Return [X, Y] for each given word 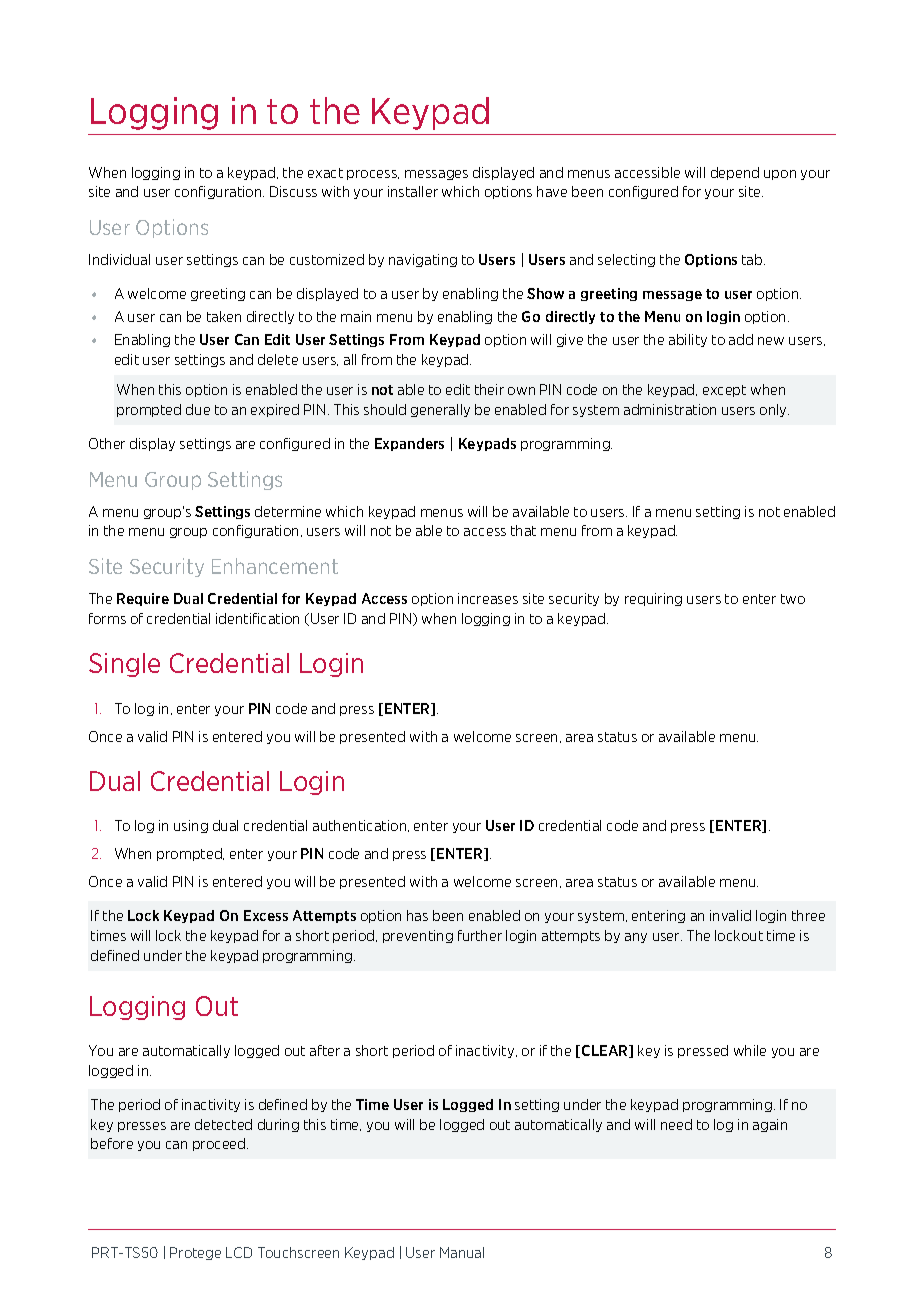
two [793, 599]
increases [488, 598]
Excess [266, 915]
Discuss [293, 191]
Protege [195, 1253]
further [480, 935]
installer [413, 191]
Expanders [409, 444]
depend [735, 173]
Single [124, 665]
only [774, 410]
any [636, 938]
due [198, 409]
